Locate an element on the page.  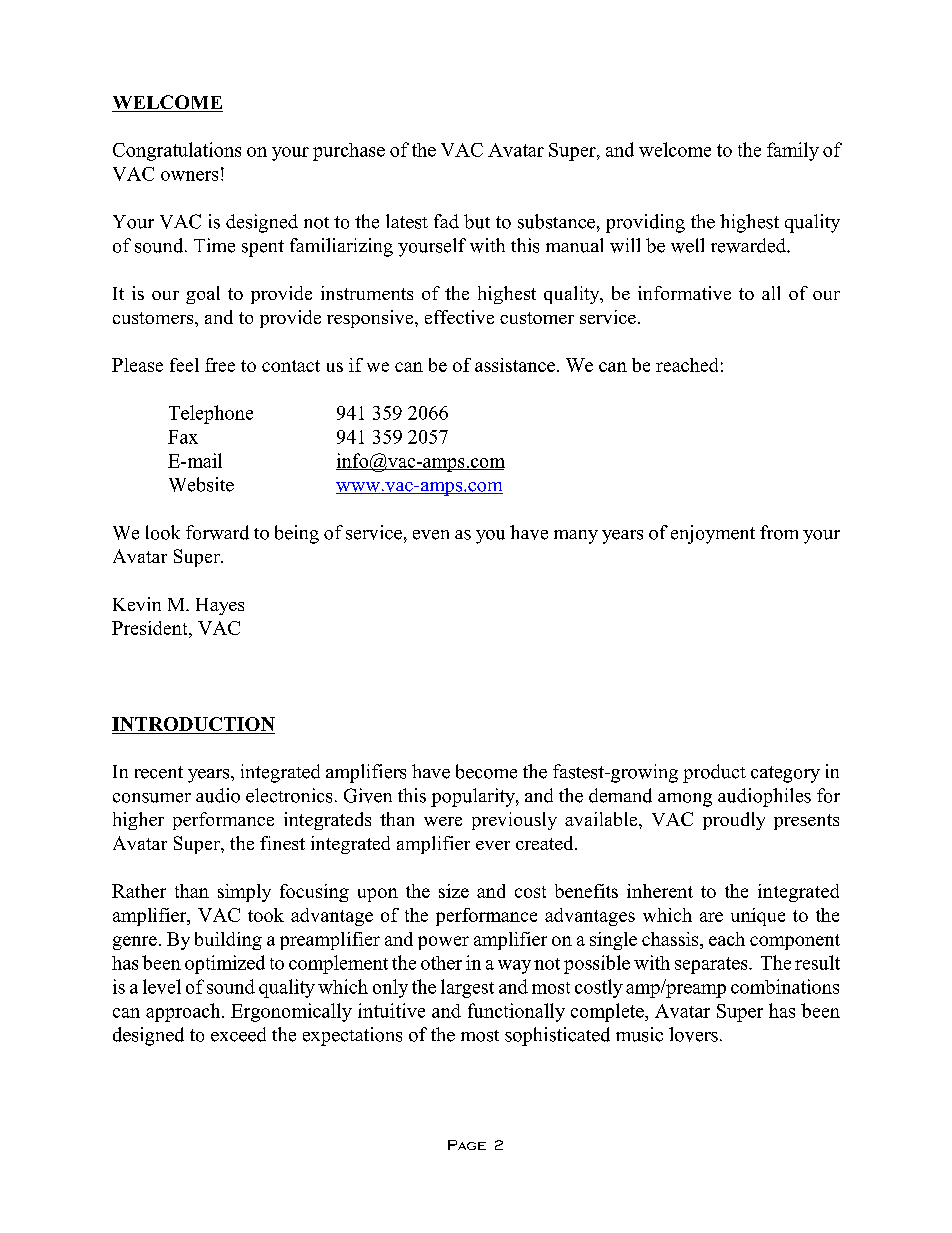
enjoyment is located at coordinates (713, 534).
